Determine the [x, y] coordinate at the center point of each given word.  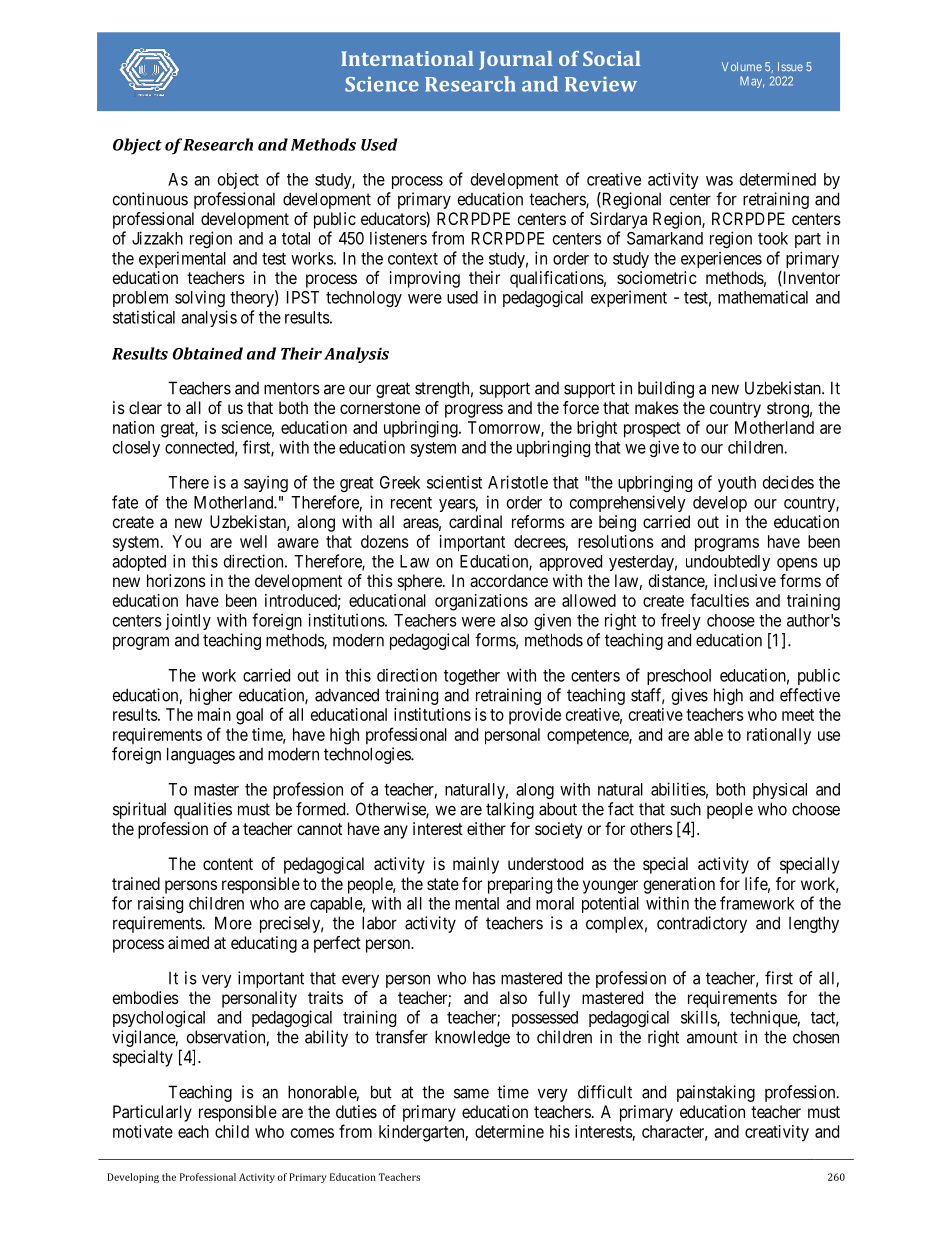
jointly [188, 621]
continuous [150, 199]
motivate [143, 1131]
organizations [481, 602]
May [752, 82]
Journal [515, 60]
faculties [719, 600]
